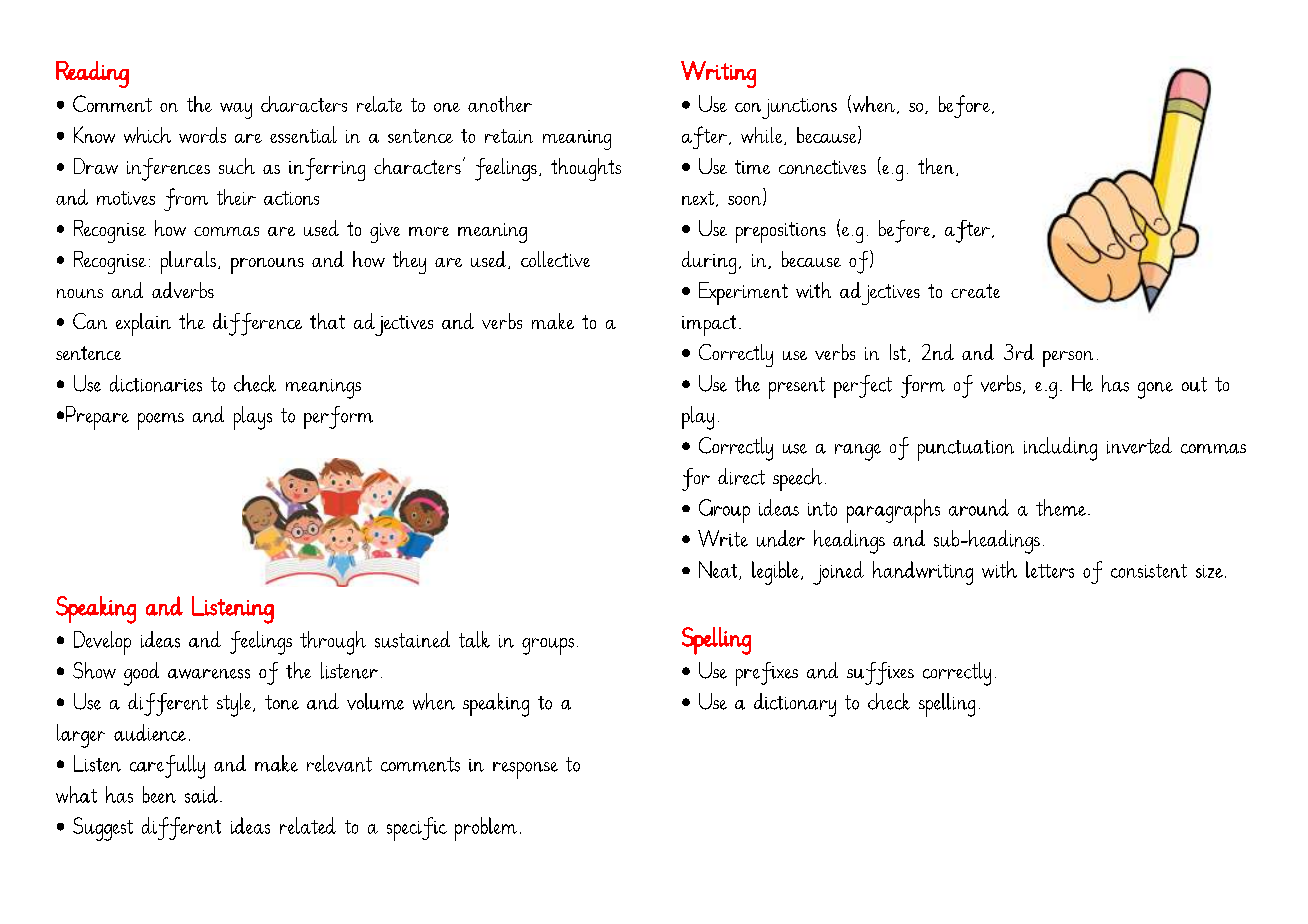  I want to click on direct, so click(741, 476).
